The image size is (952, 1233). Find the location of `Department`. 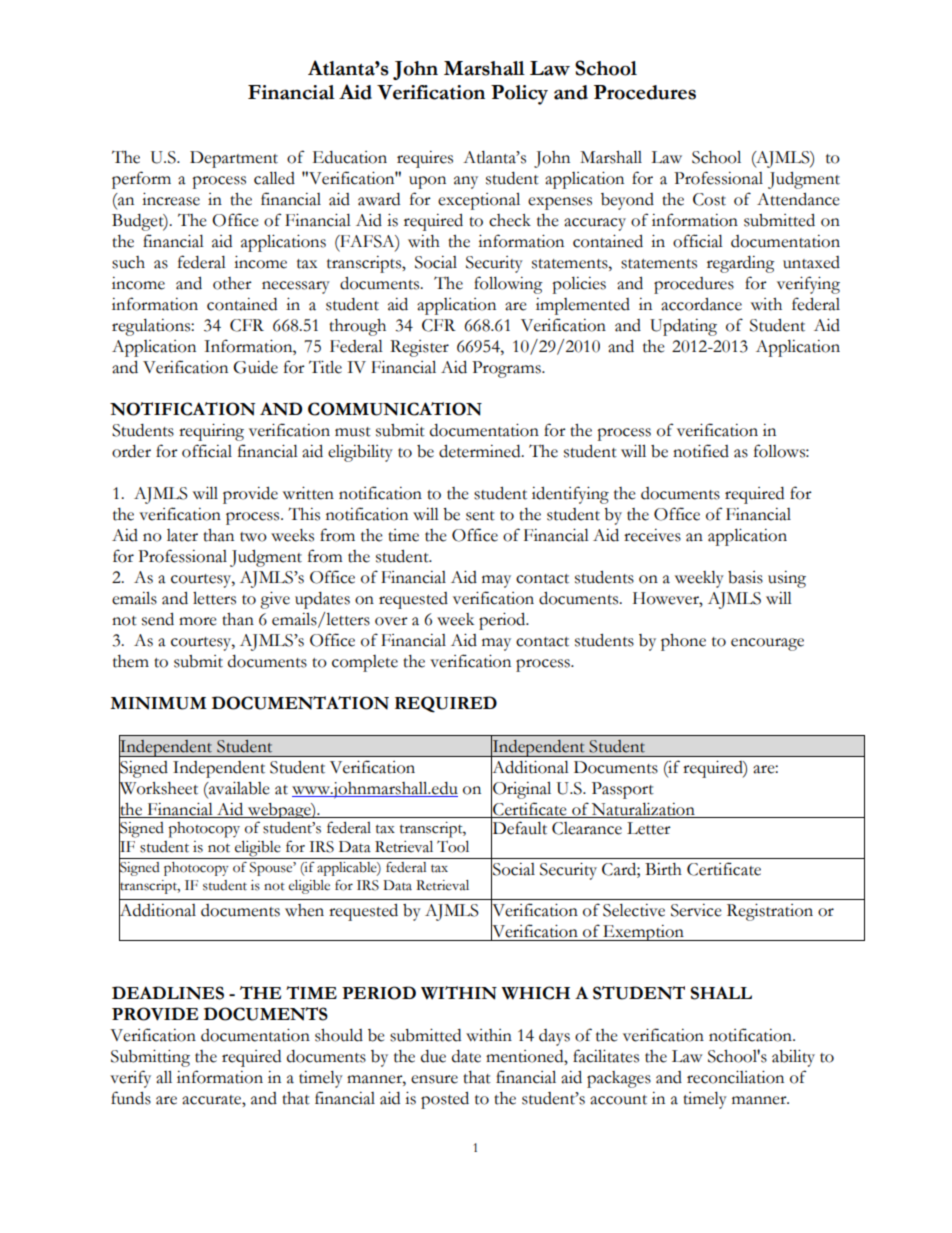

Department is located at coordinates (234, 159).
